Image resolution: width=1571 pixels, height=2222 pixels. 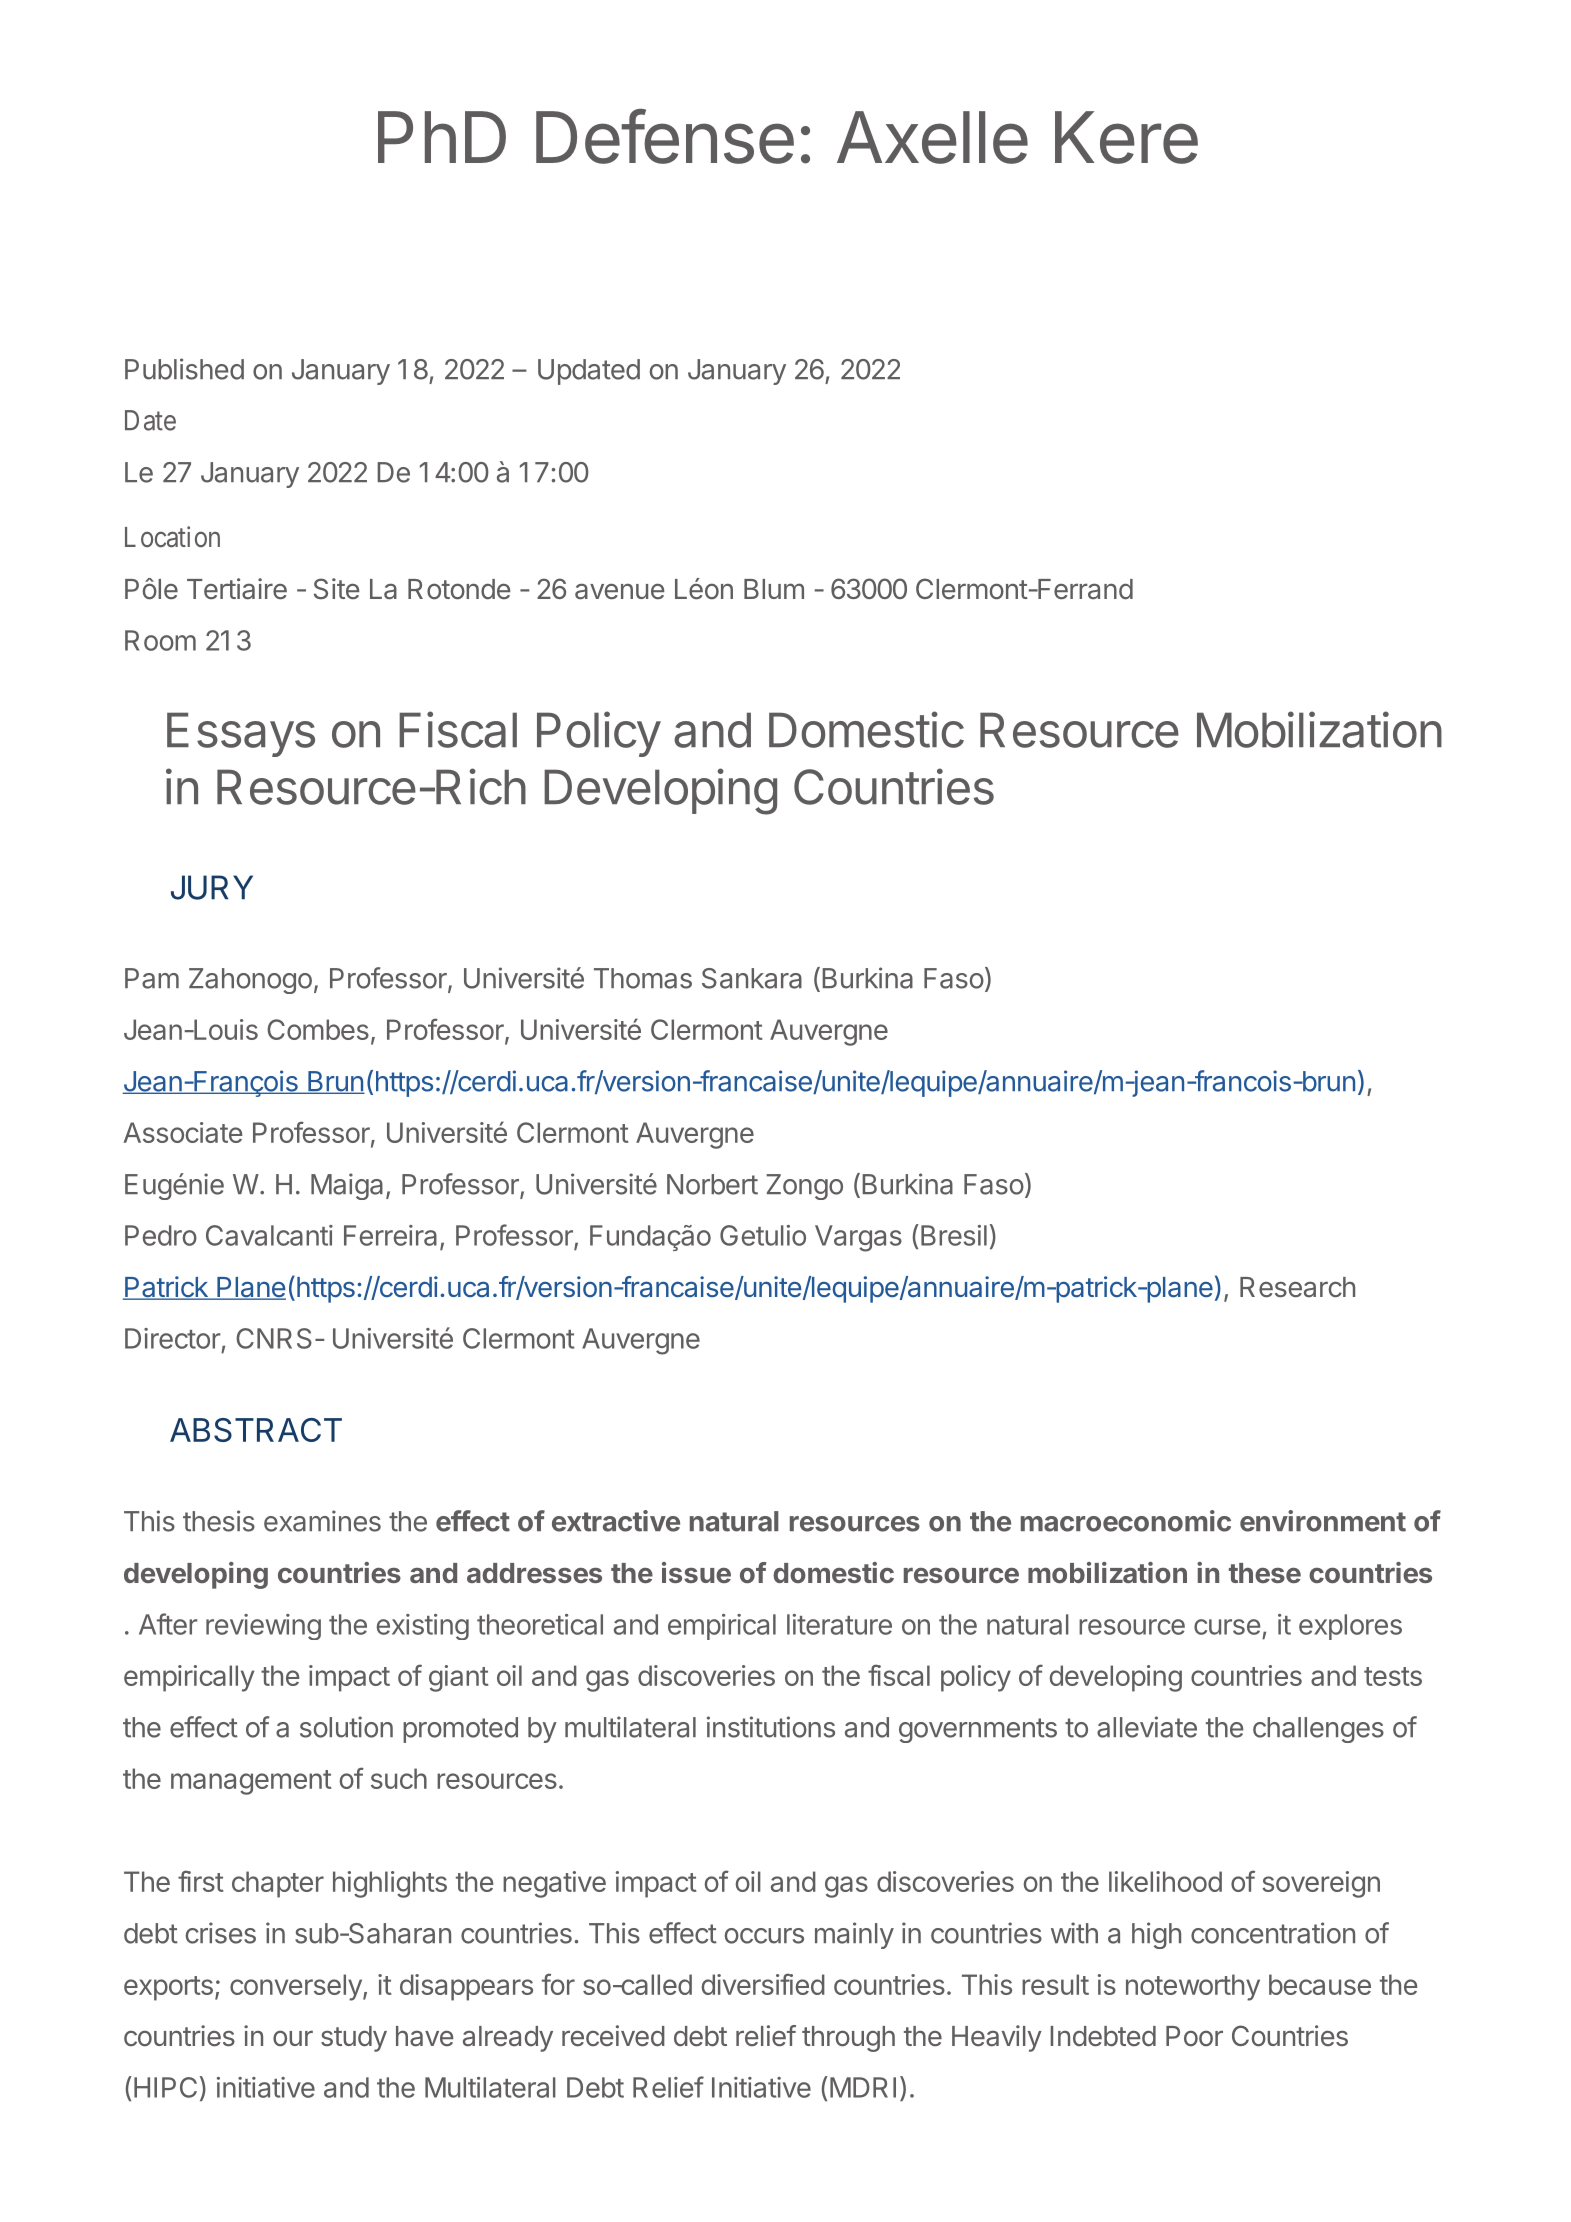 What do you see at coordinates (858, 1238) in the screenshot?
I see `Vargas` at bounding box center [858, 1238].
